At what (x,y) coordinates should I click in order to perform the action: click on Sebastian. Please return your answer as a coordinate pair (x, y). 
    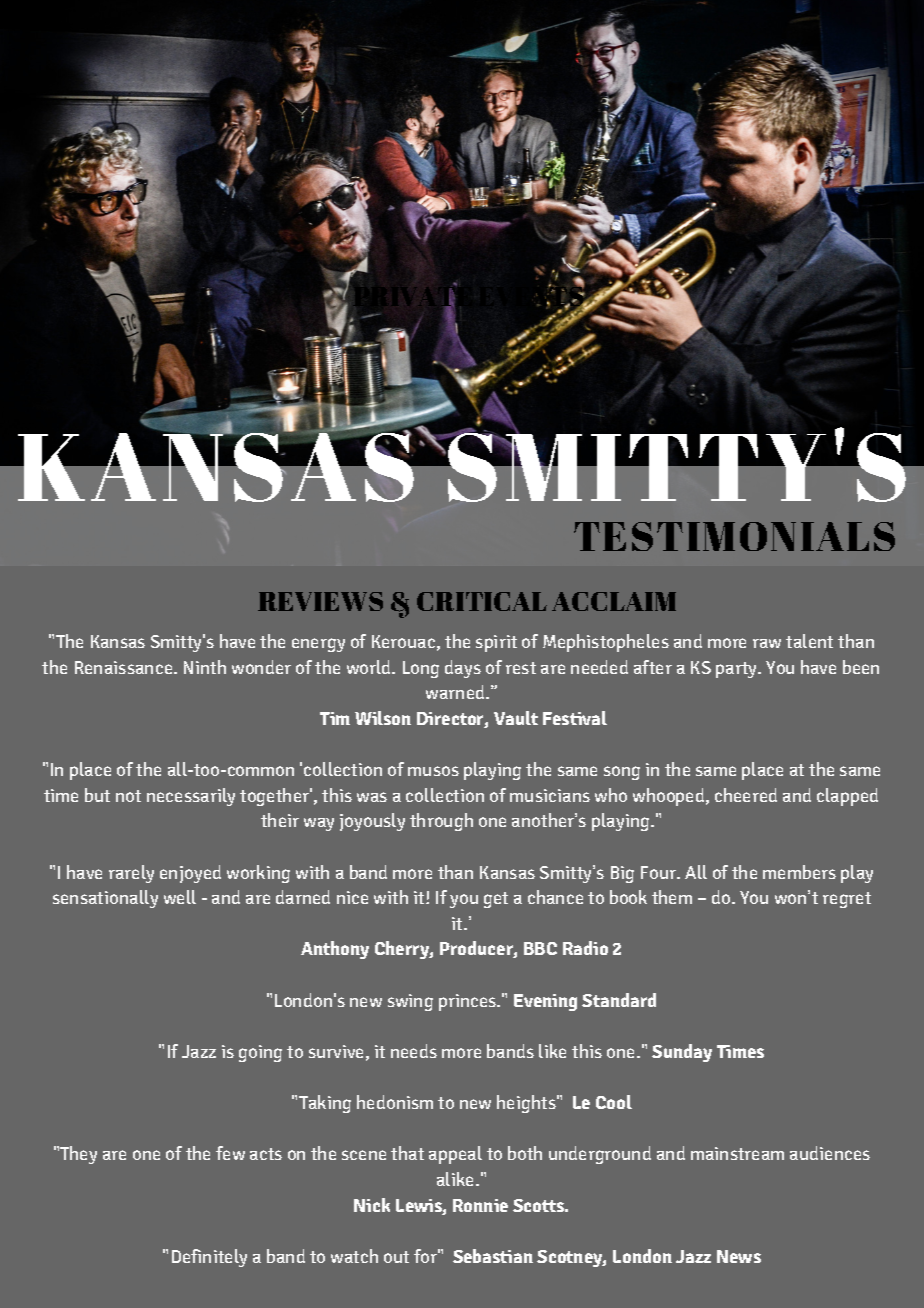
    Looking at the image, I should click on (493, 1256).
